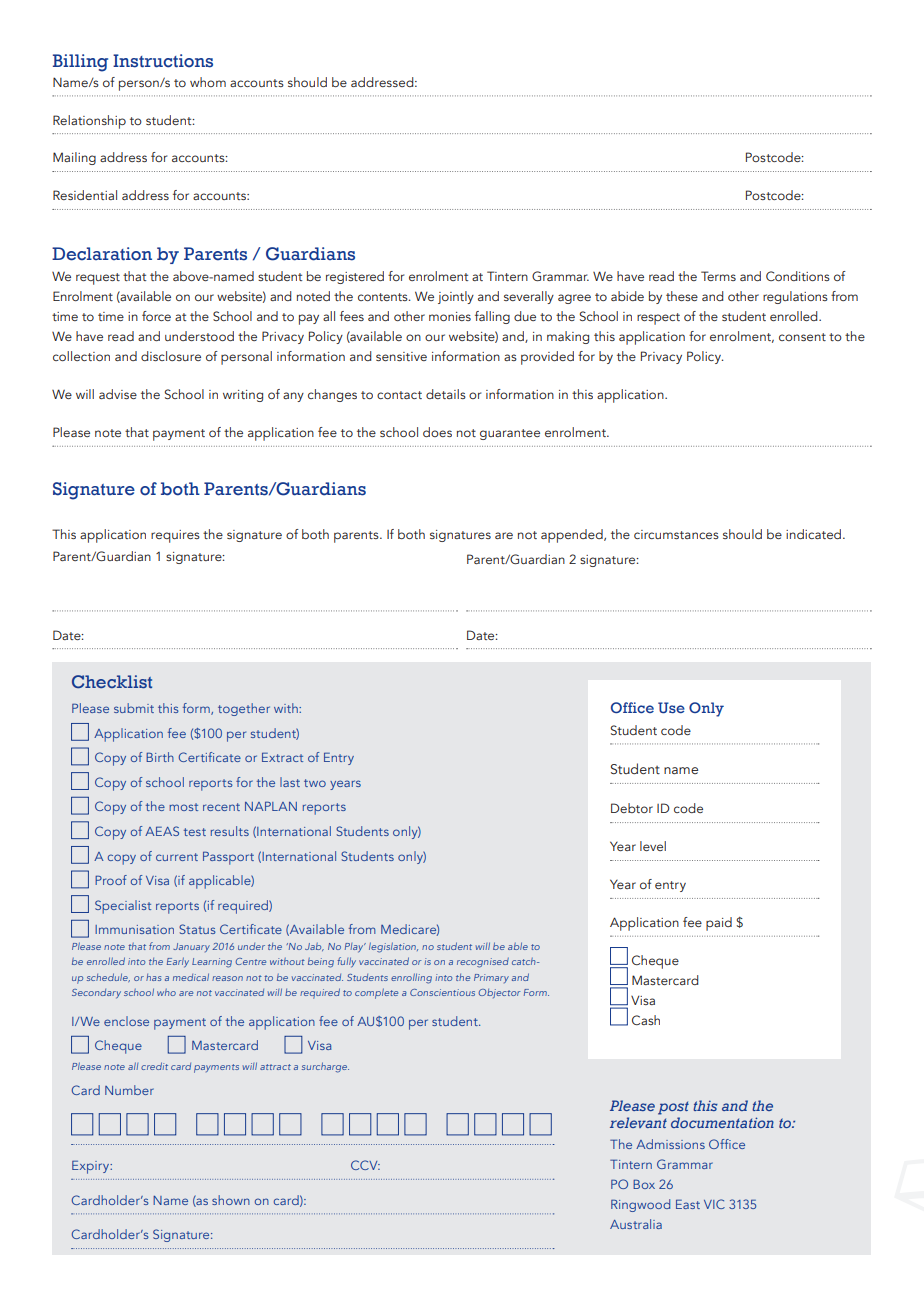  I want to click on consent, so click(802, 337).
